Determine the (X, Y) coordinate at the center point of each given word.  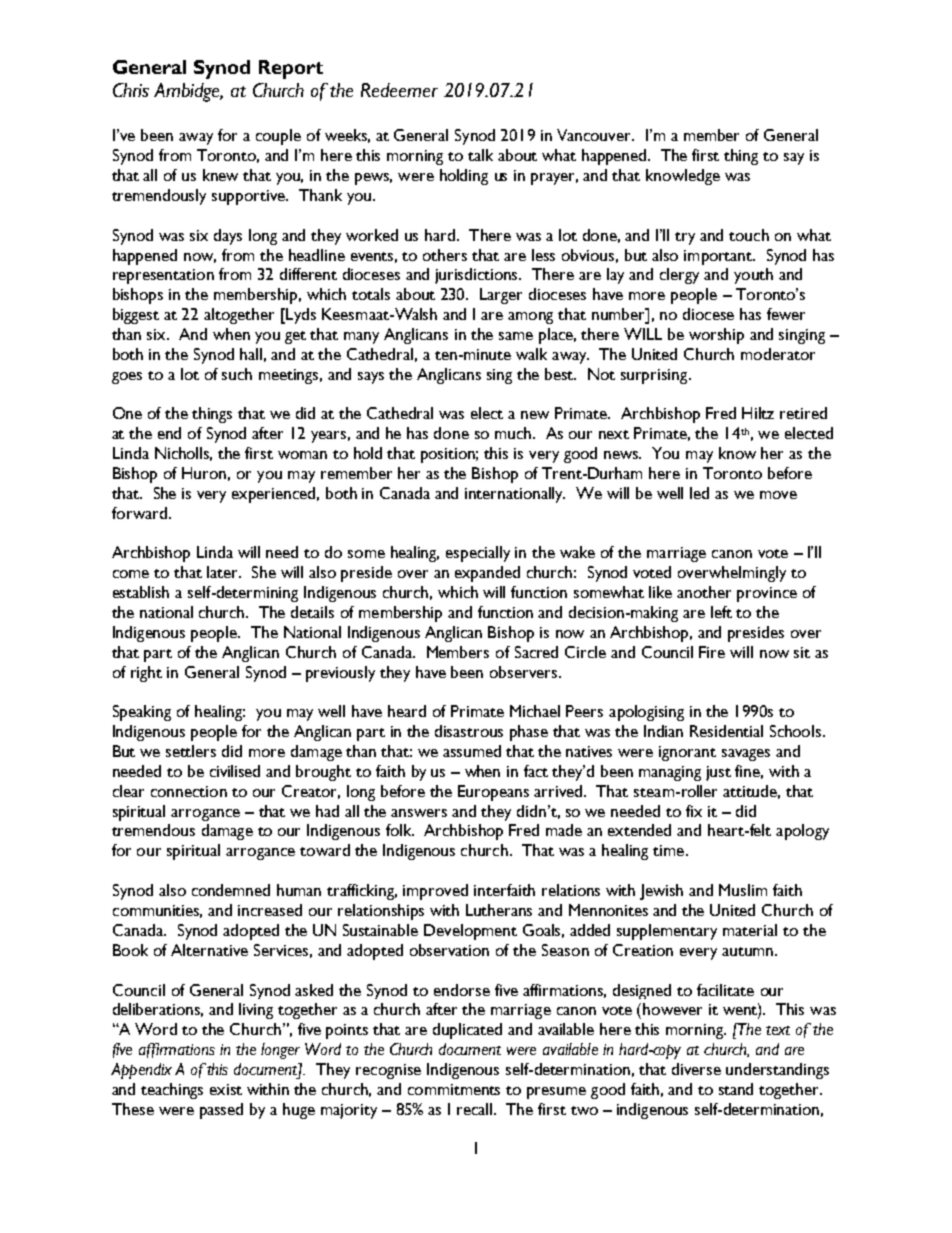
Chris (131, 90)
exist (226, 1089)
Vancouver (595, 135)
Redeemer (399, 90)
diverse (696, 1069)
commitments (454, 1089)
